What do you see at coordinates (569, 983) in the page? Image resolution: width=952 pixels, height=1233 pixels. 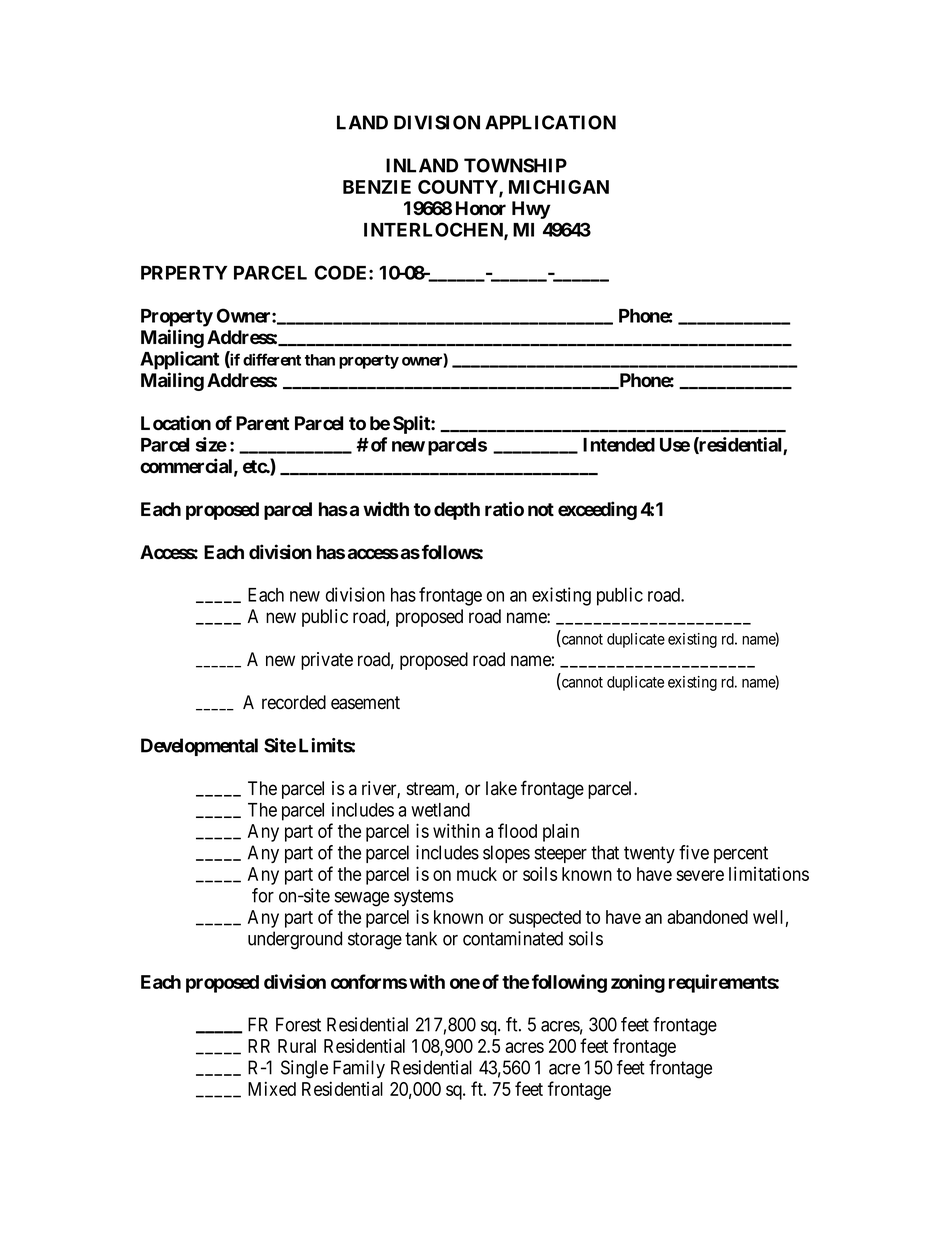 I see `following` at bounding box center [569, 983].
